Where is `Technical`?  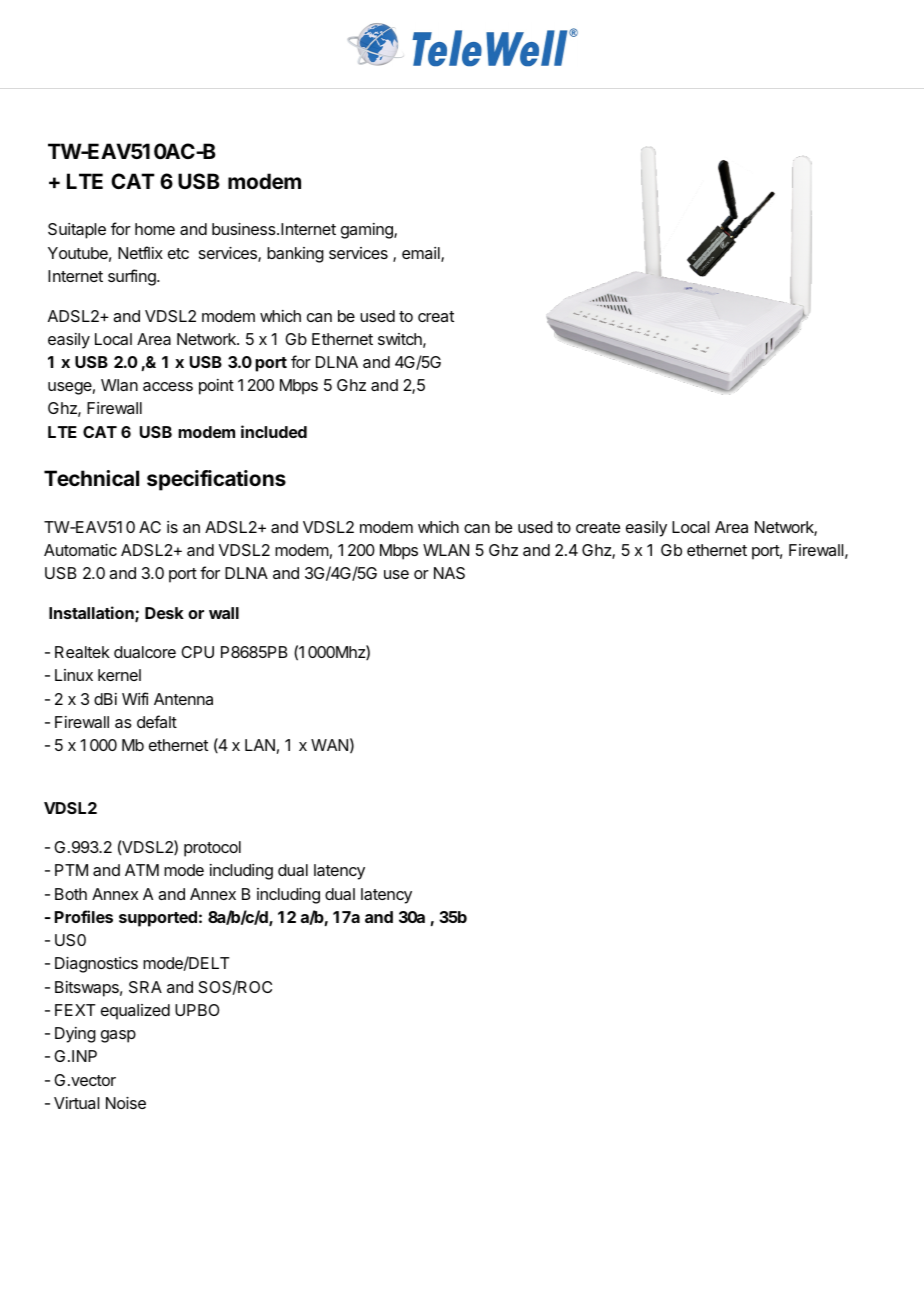 Technical is located at coordinates (91, 478).
